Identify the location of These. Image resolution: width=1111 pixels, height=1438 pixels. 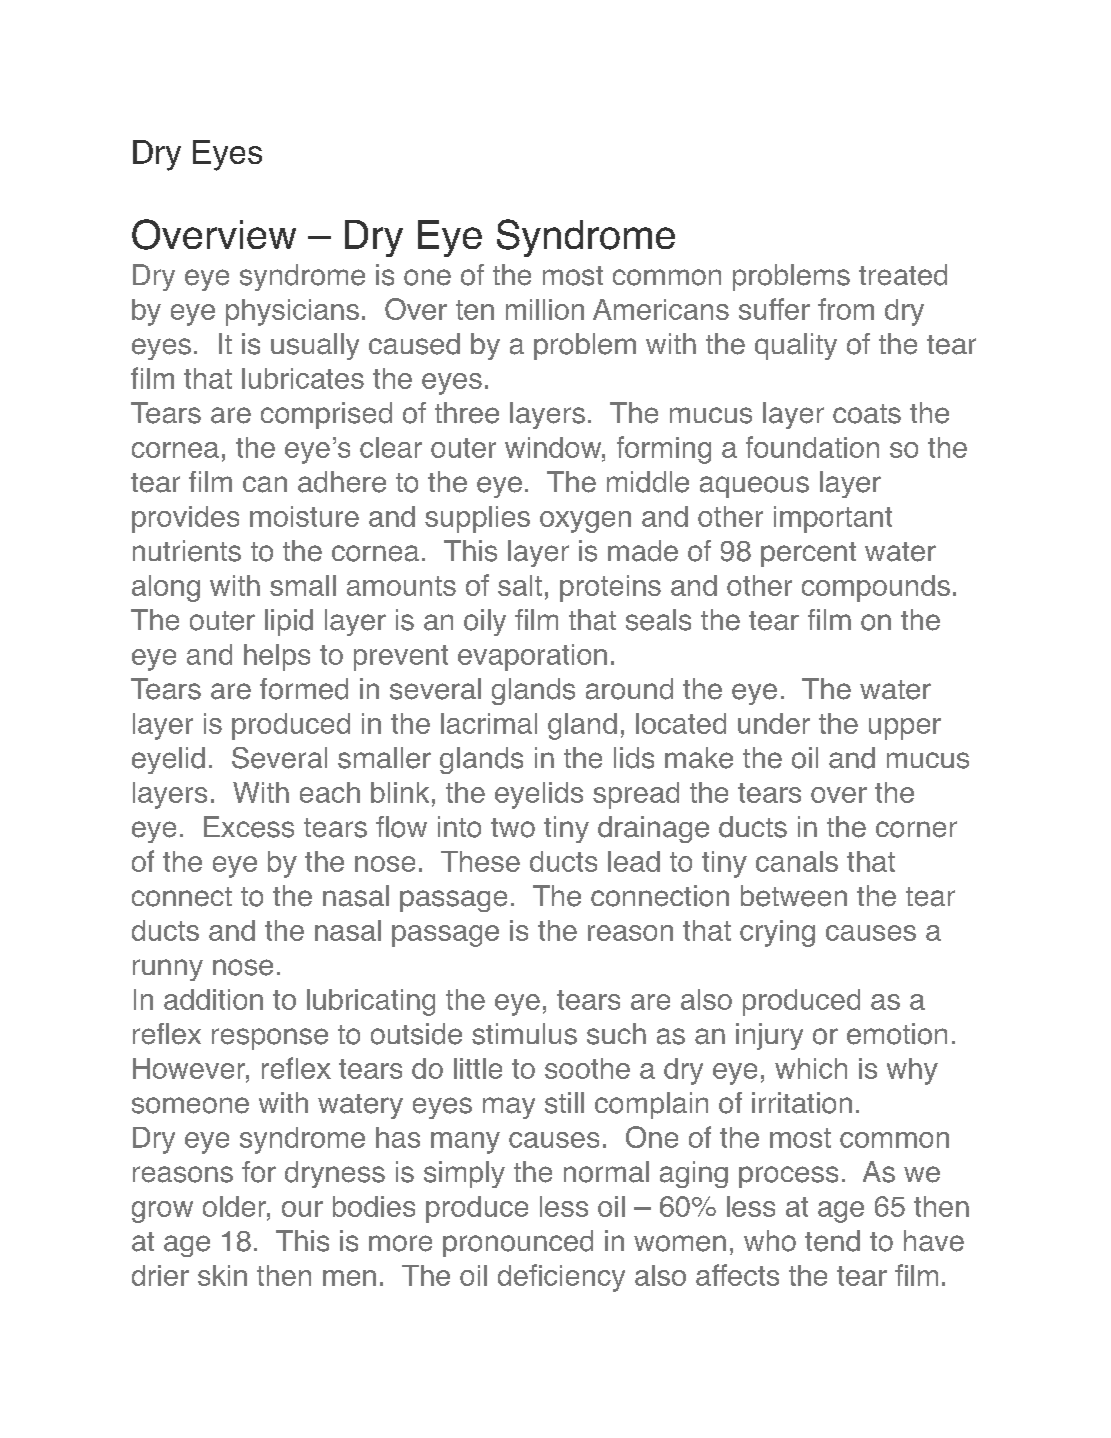
(480, 861).
